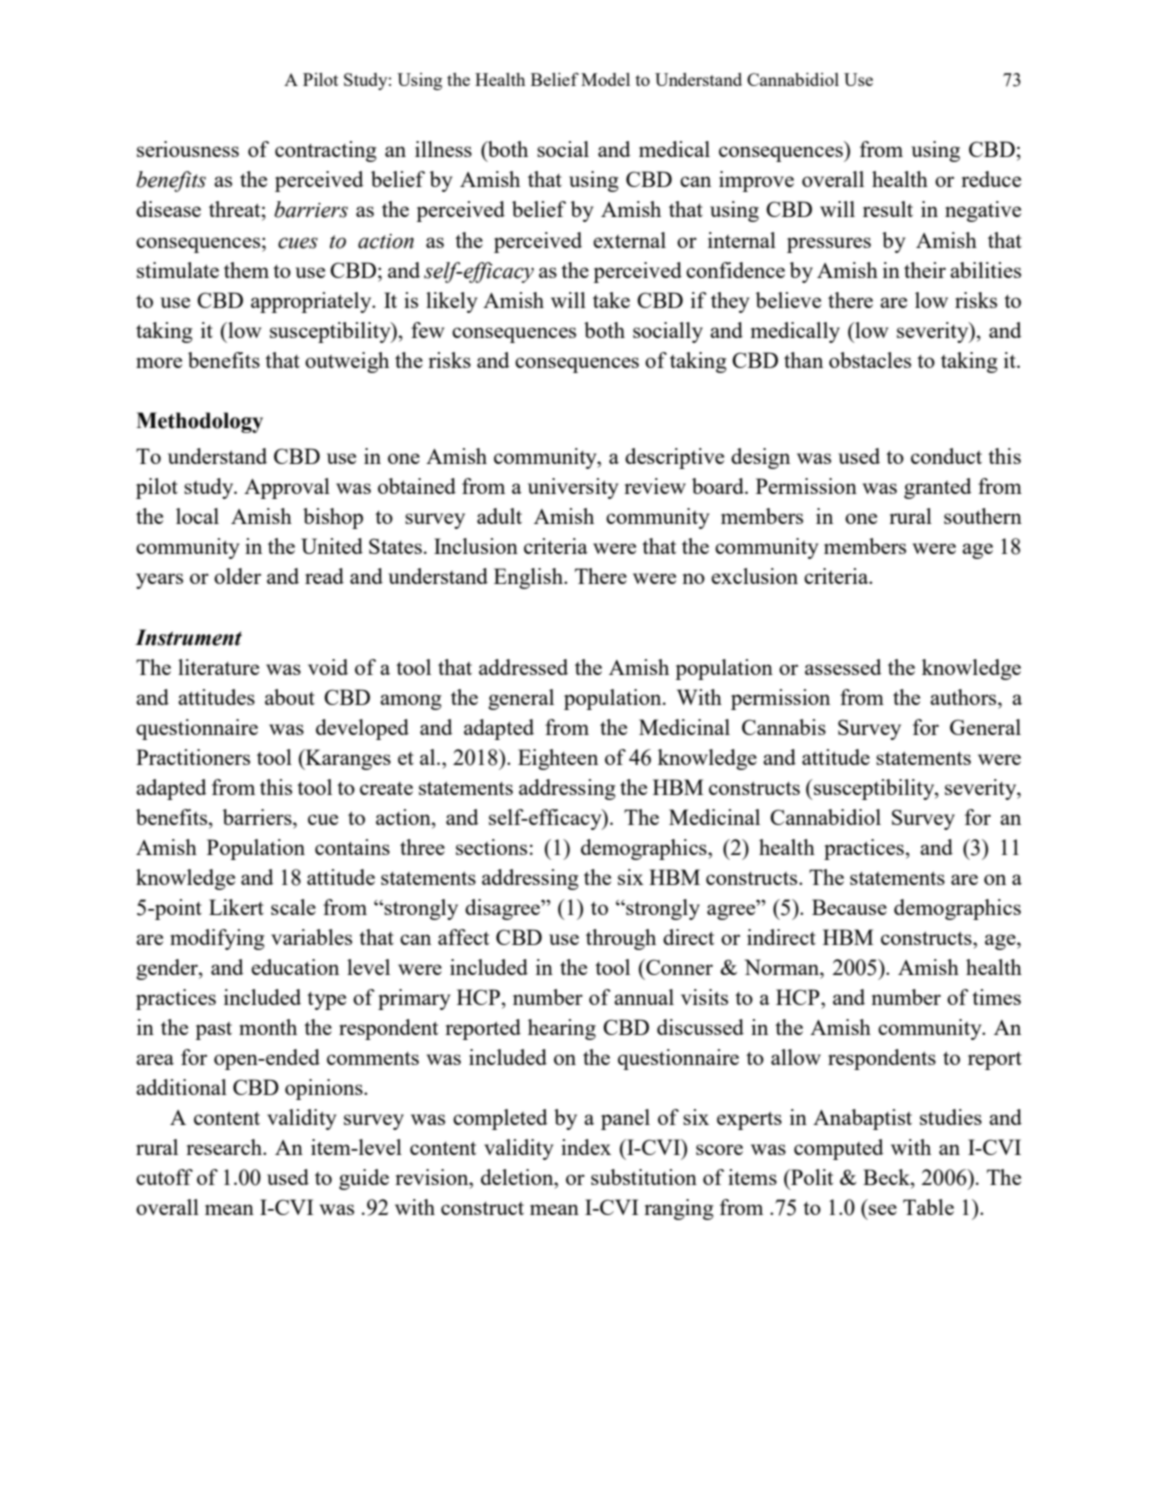 The height and width of the screenshot is (1499, 1158). Describe the element at coordinates (870, 360) in the screenshot. I see `obstacles` at that location.
